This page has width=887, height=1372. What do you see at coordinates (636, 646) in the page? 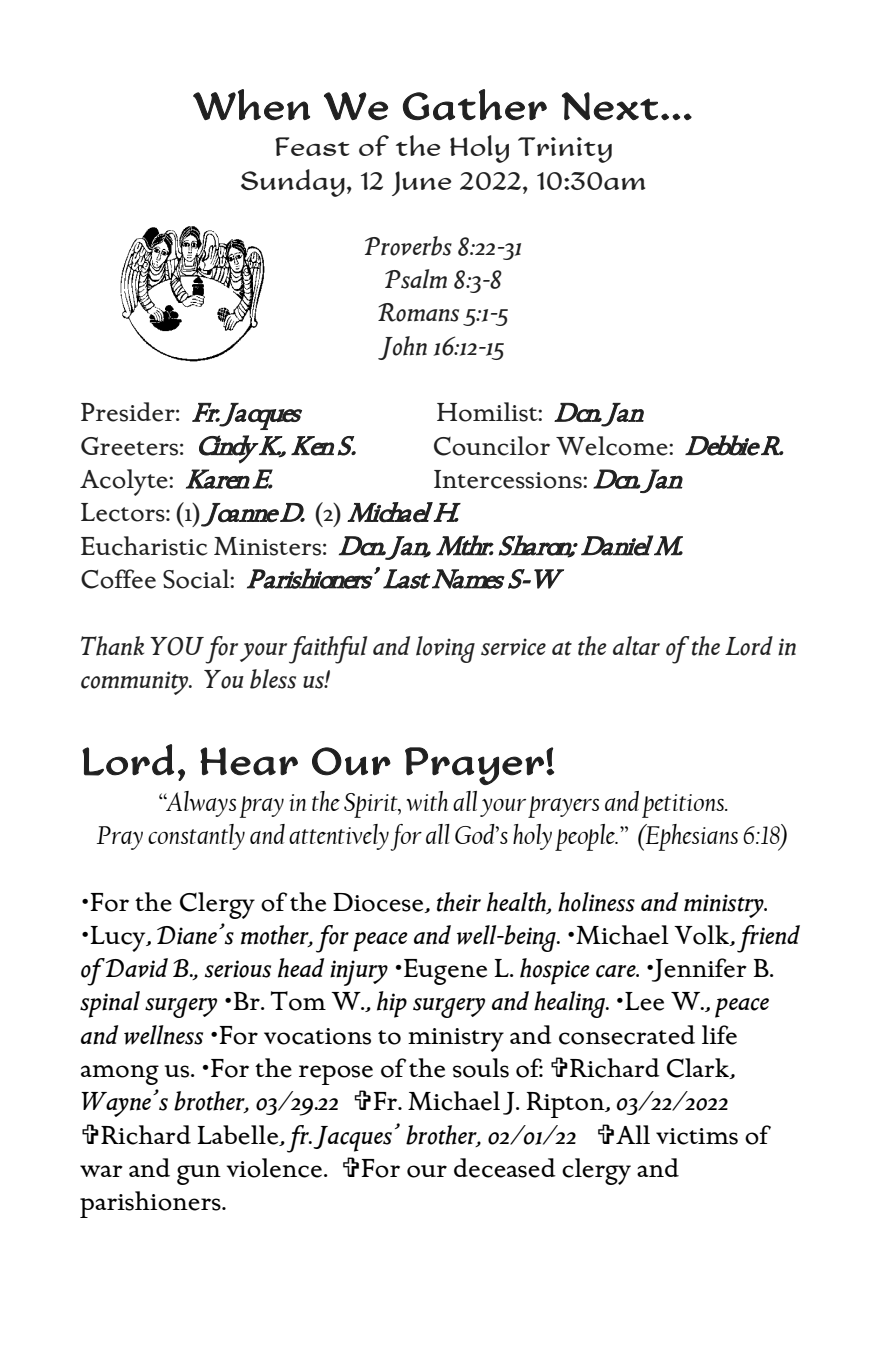
I see `altar` at bounding box center [636, 646].
